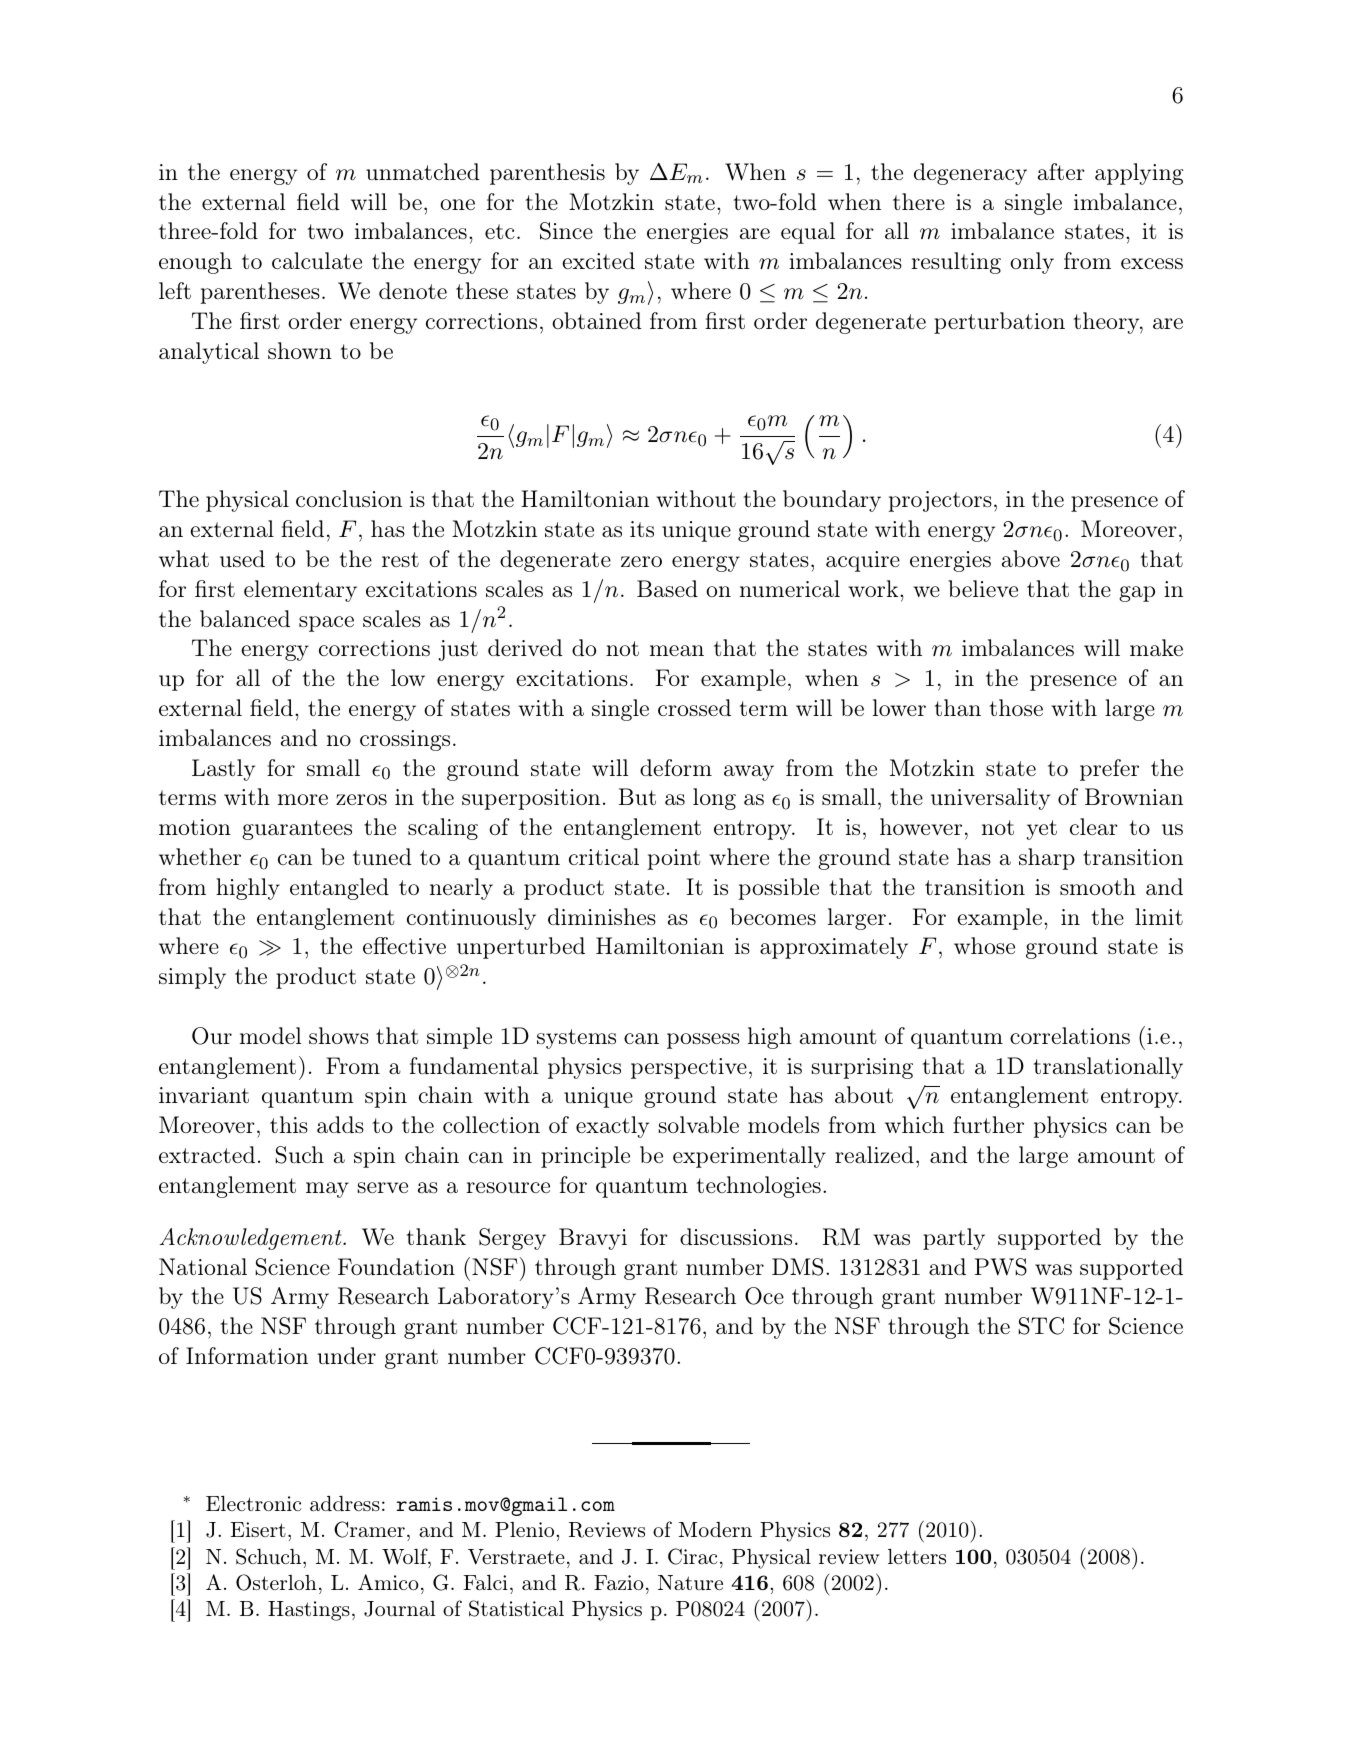 This page has width=1346, height=1742. What do you see at coordinates (1031, 559) in the page?
I see `above` at bounding box center [1031, 559].
